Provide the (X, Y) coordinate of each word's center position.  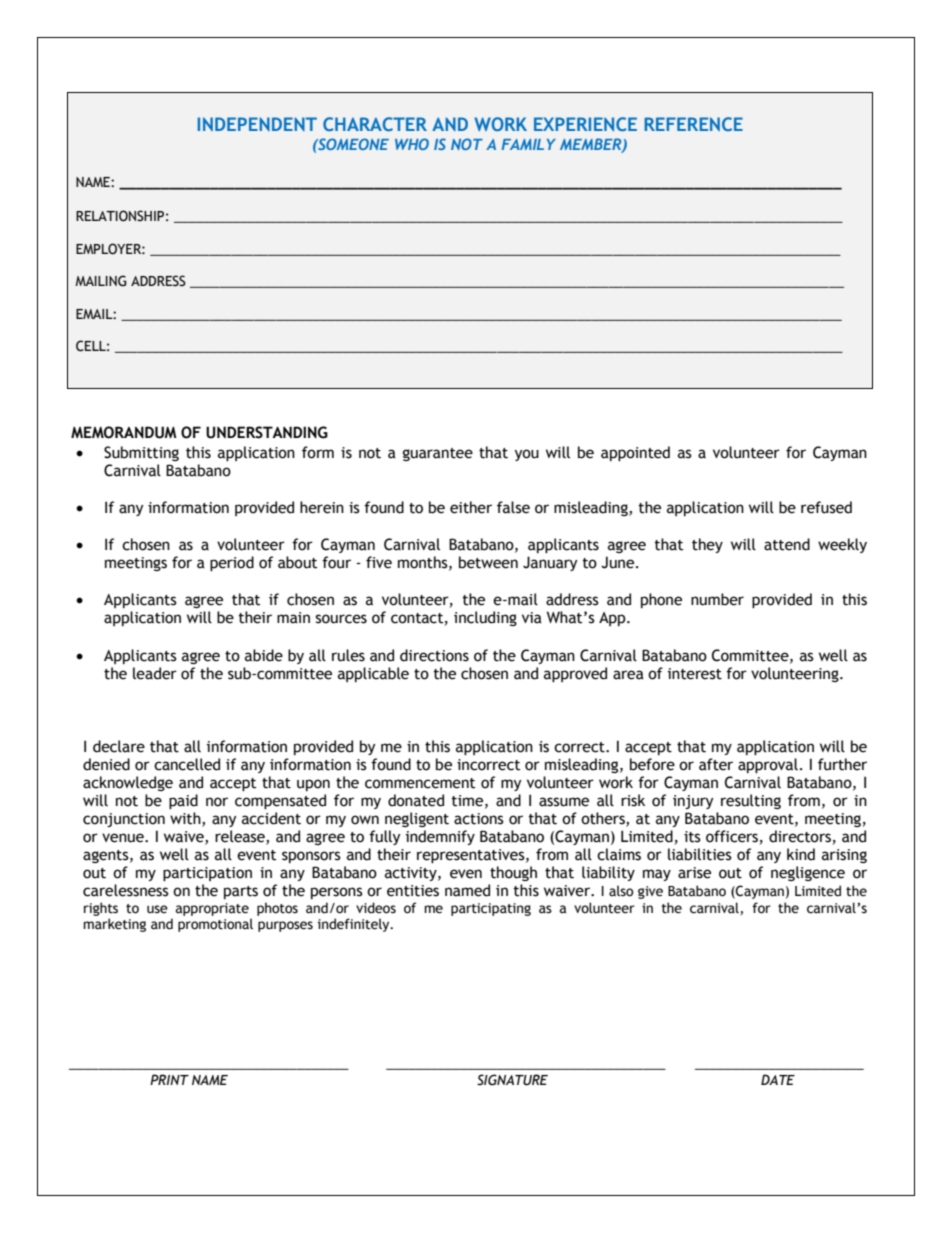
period (232, 563)
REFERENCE (693, 124)
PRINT (169, 1079)
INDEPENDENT (257, 124)
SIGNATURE (512, 1080)
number (717, 599)
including (485, 618)
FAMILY (529, 144)
